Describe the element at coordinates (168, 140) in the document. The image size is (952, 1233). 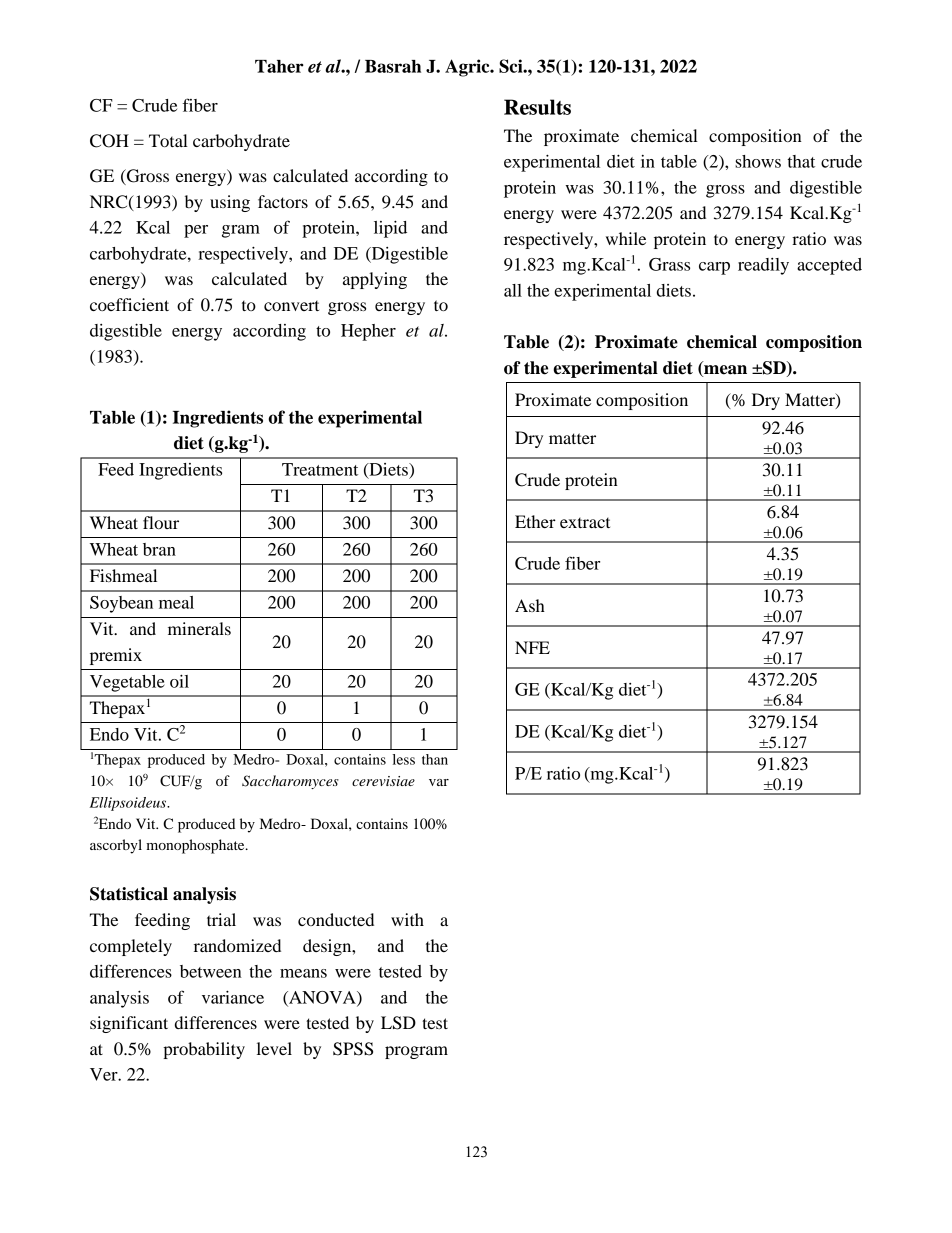
I see `Total` at that location.
